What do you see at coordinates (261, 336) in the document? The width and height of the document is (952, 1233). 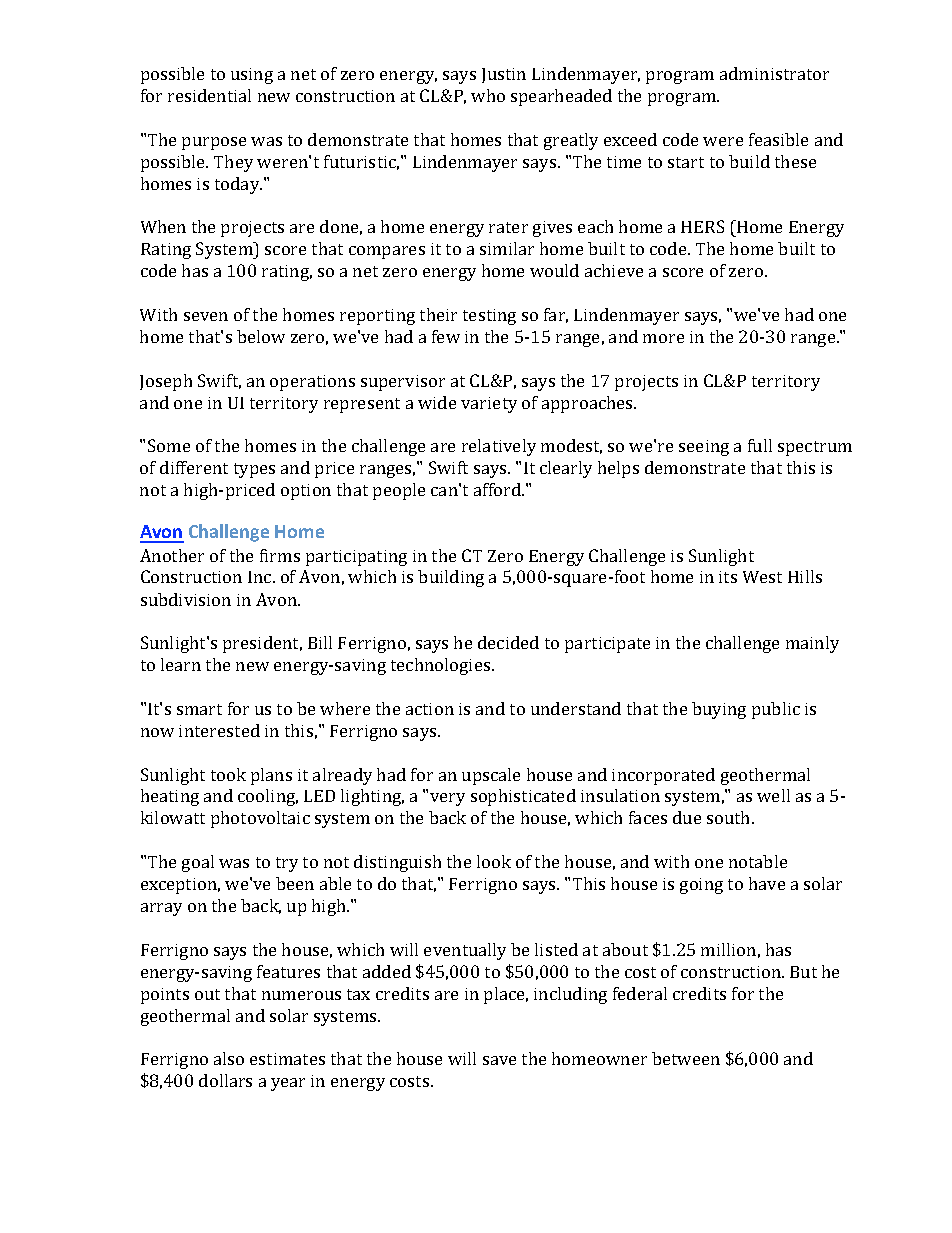 I see `below` at bounding box center [261, 336].
